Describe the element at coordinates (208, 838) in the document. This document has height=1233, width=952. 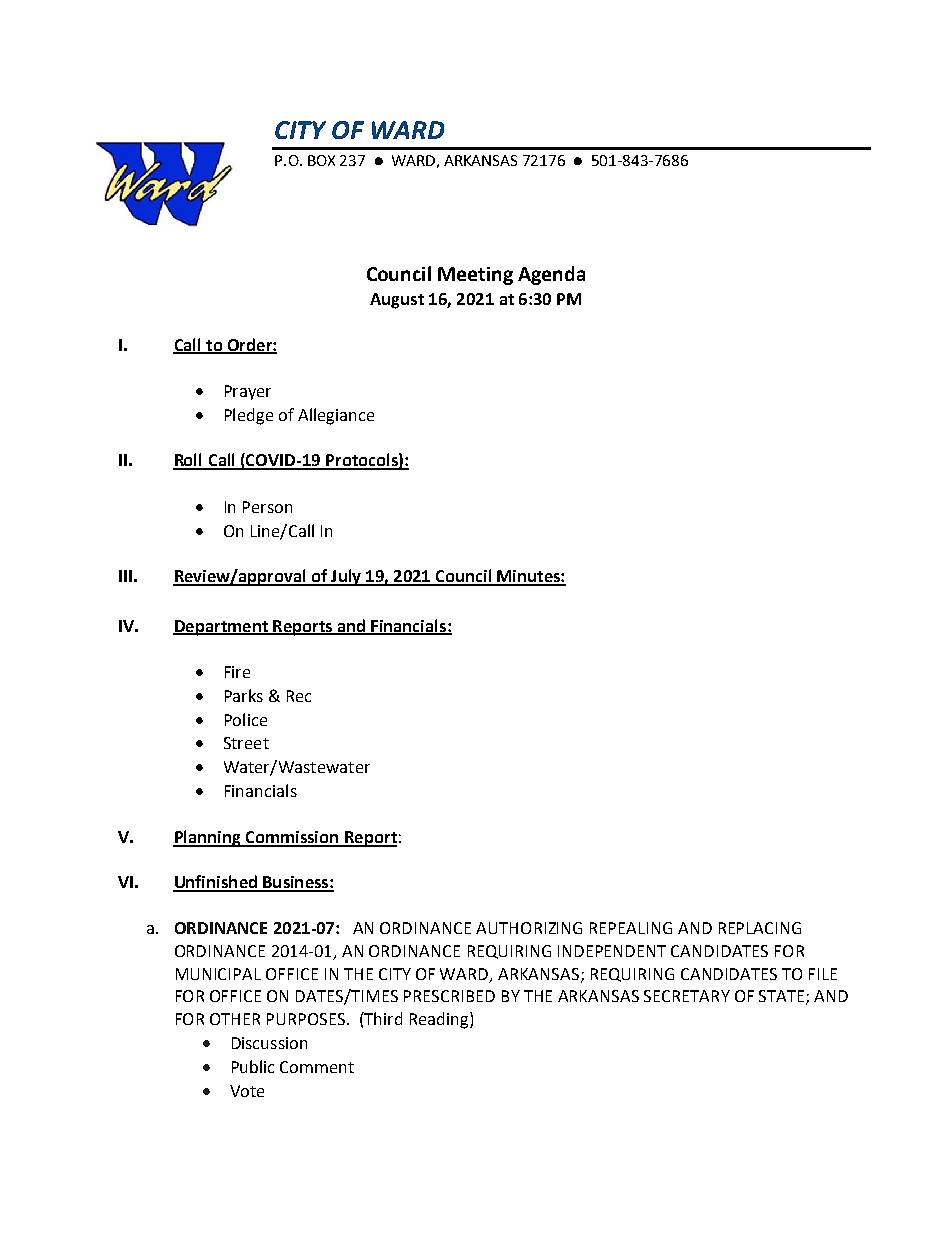
I see `Planning` at that location.
